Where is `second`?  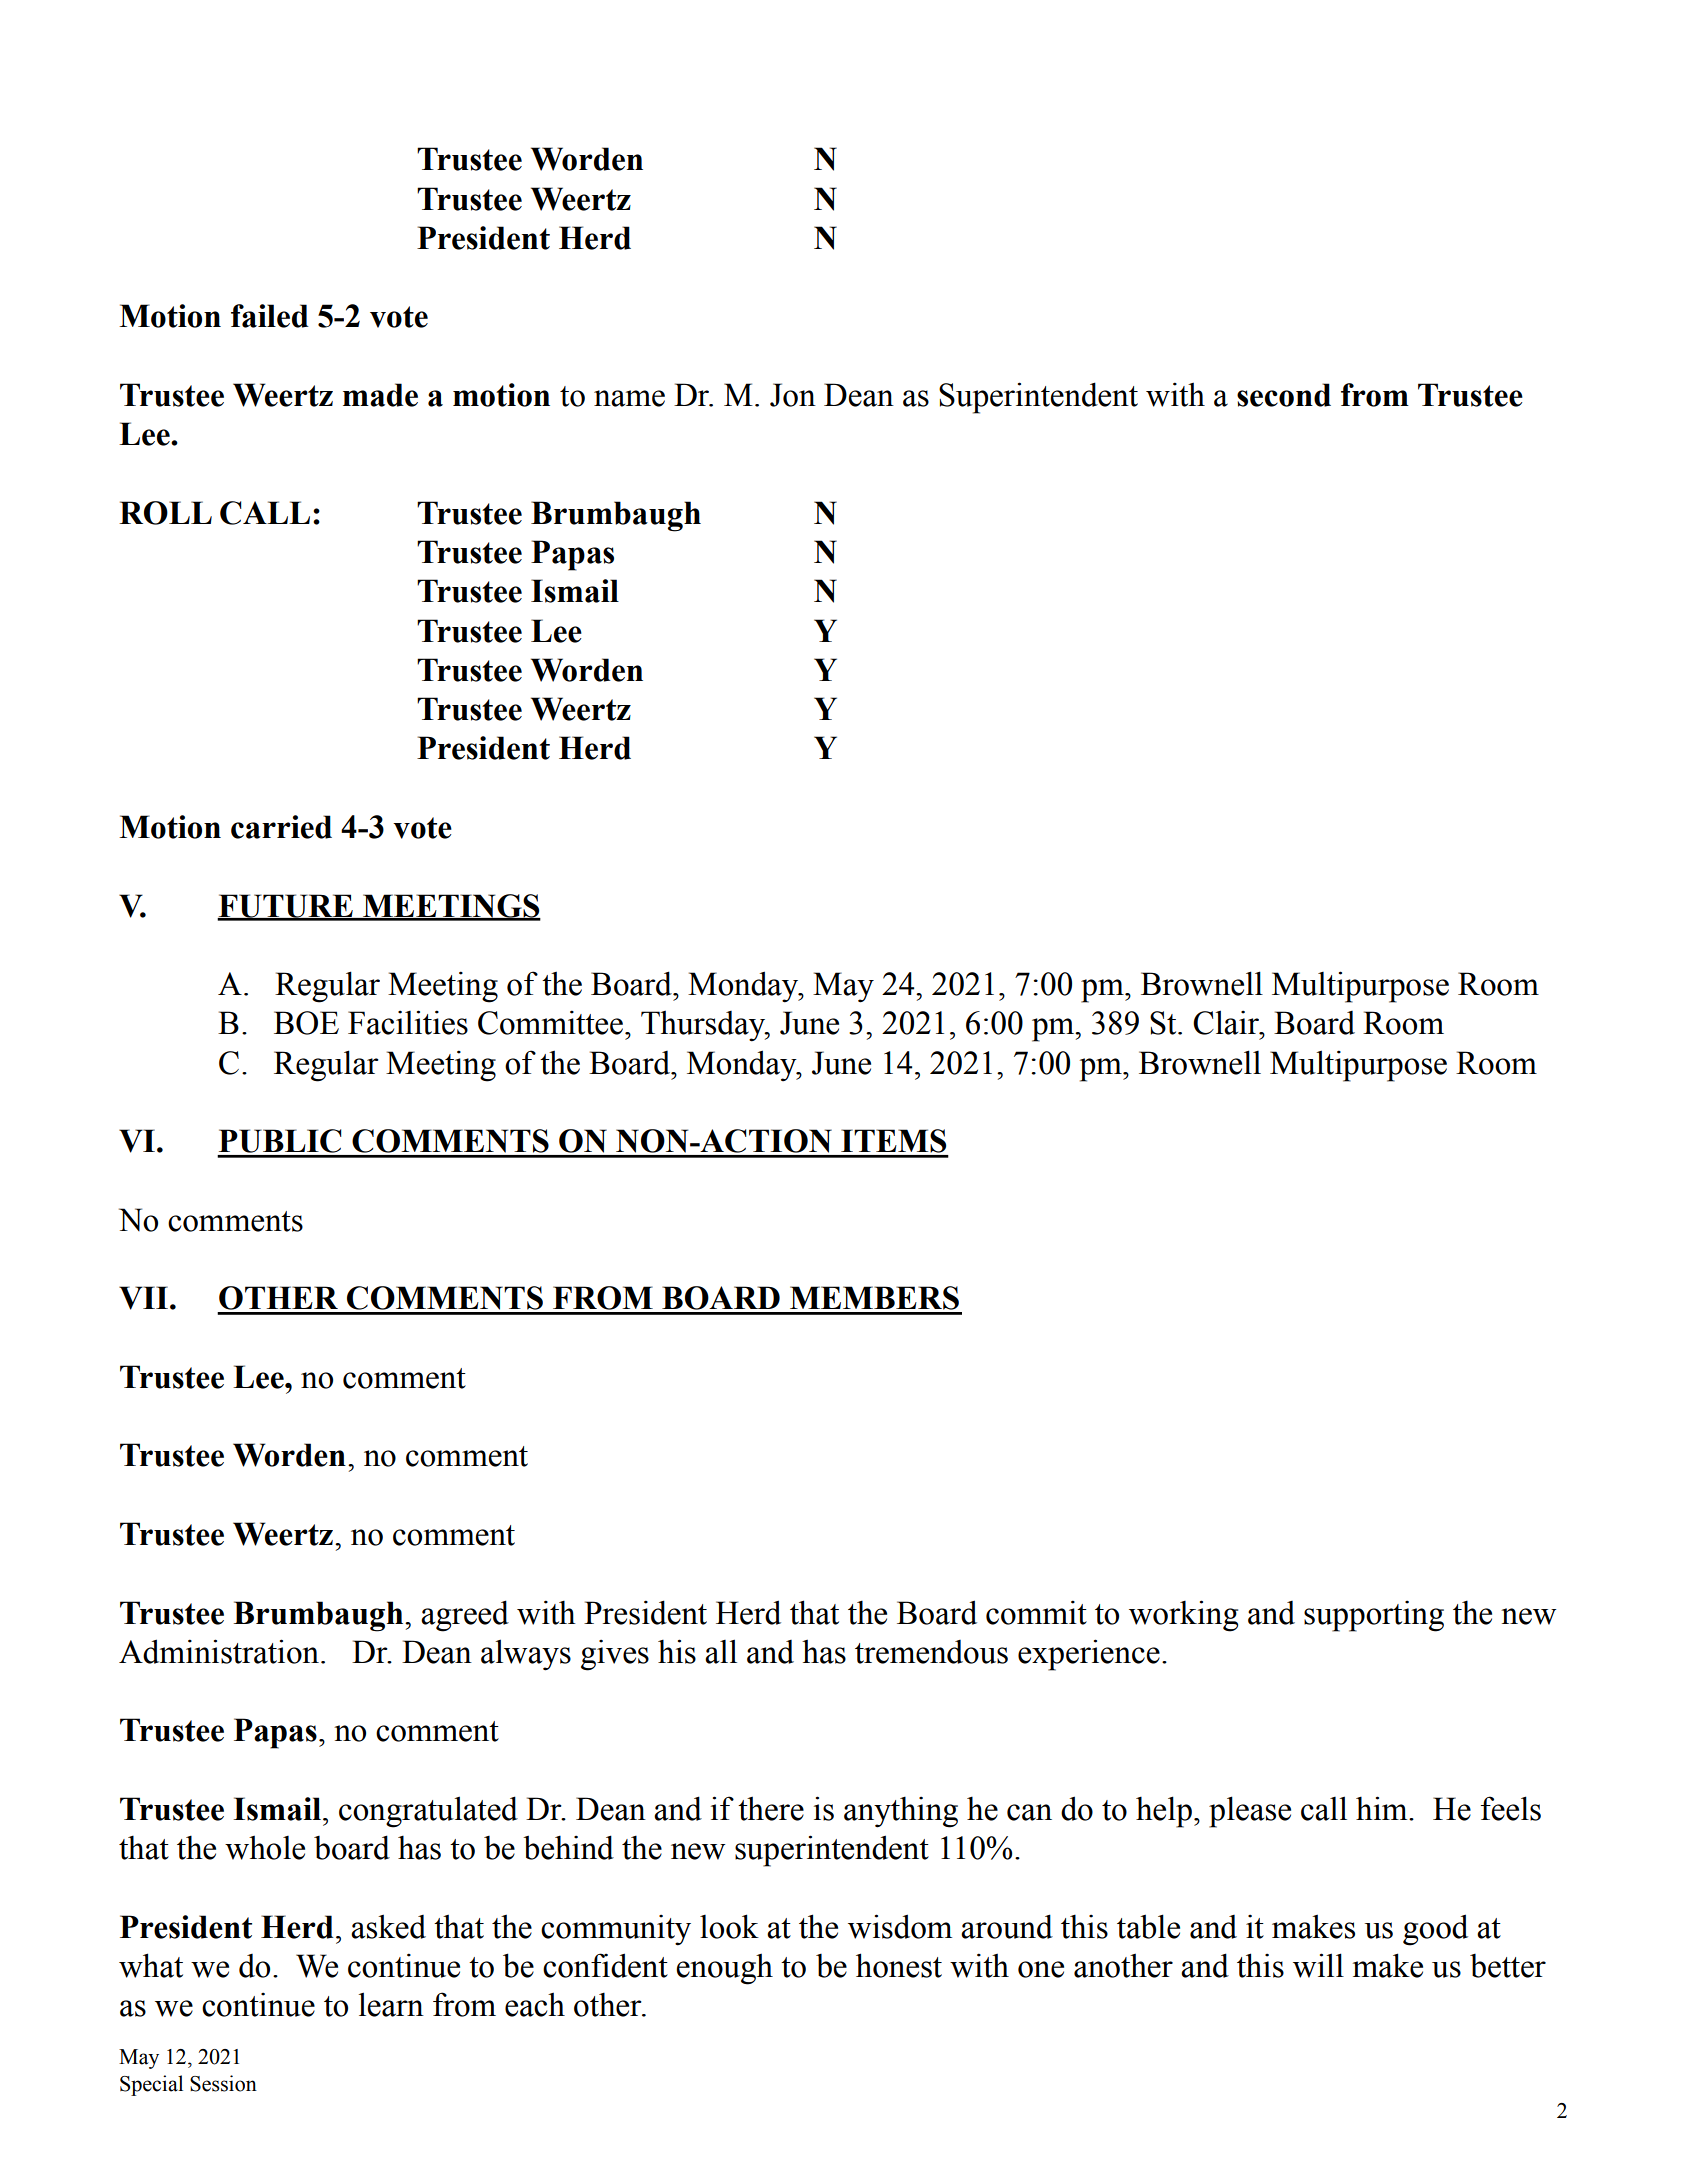
second is located at coordinates (1284, 395).
